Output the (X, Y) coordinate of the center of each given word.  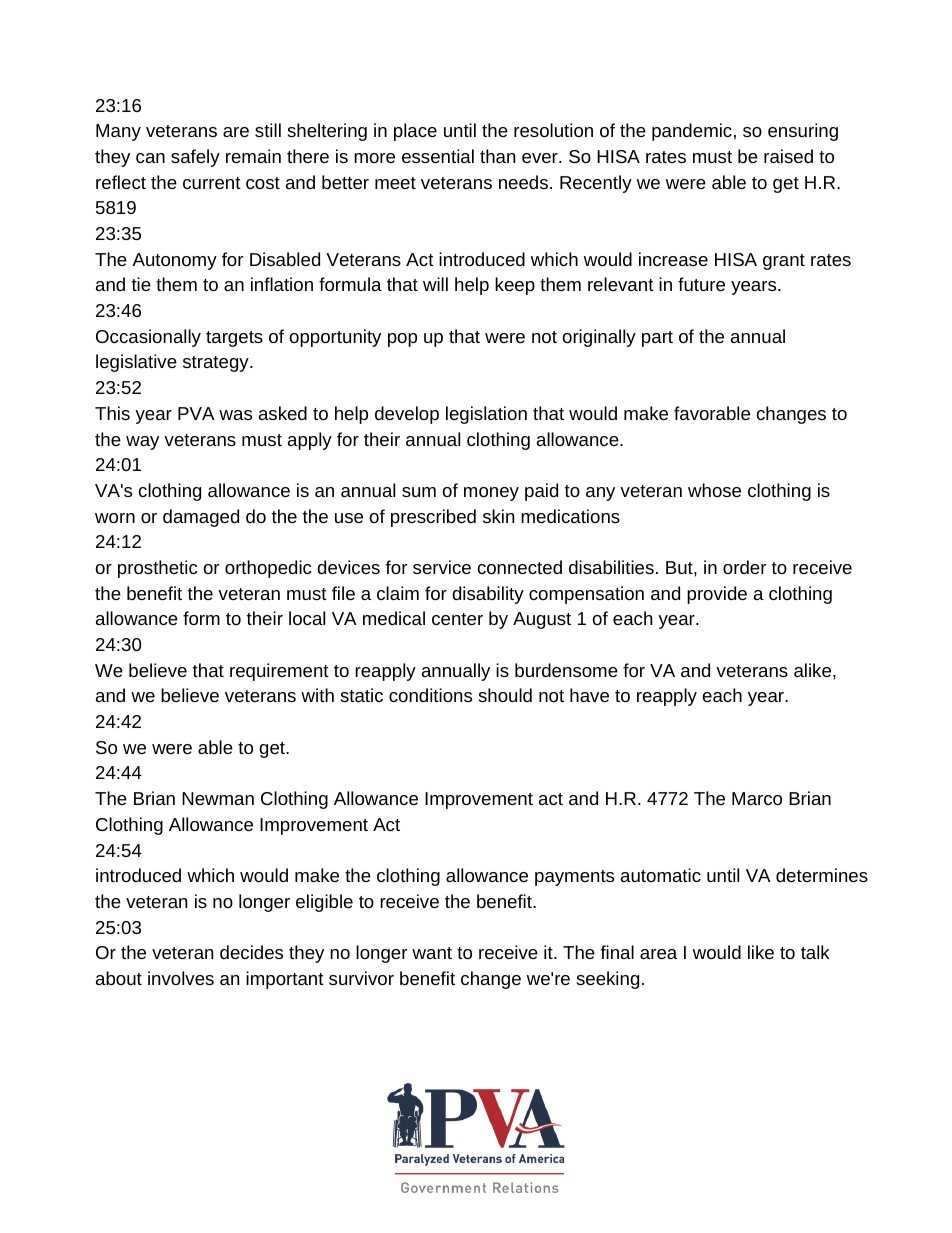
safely (195, 158)
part (657, 339)
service (442, 567)
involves (181, 978)
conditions (430, 695)
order (744, 567)
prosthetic (157, 569)
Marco (757, 798)
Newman (218, 798)
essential (438, 156)
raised (788, 156)
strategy (217, 364)
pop (402, 340)
